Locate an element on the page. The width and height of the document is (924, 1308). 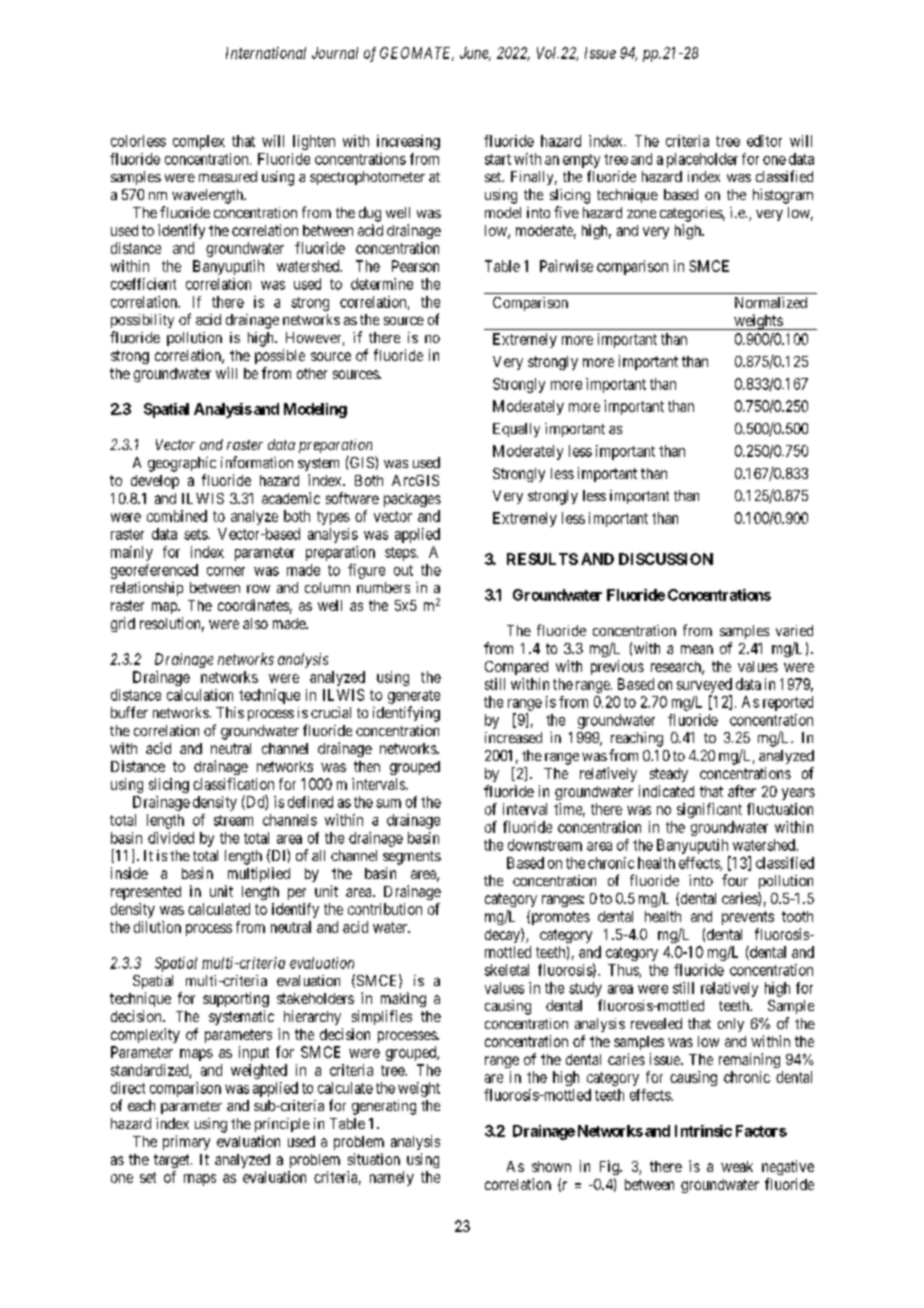
namely is located at coordinates (392, 1178).
